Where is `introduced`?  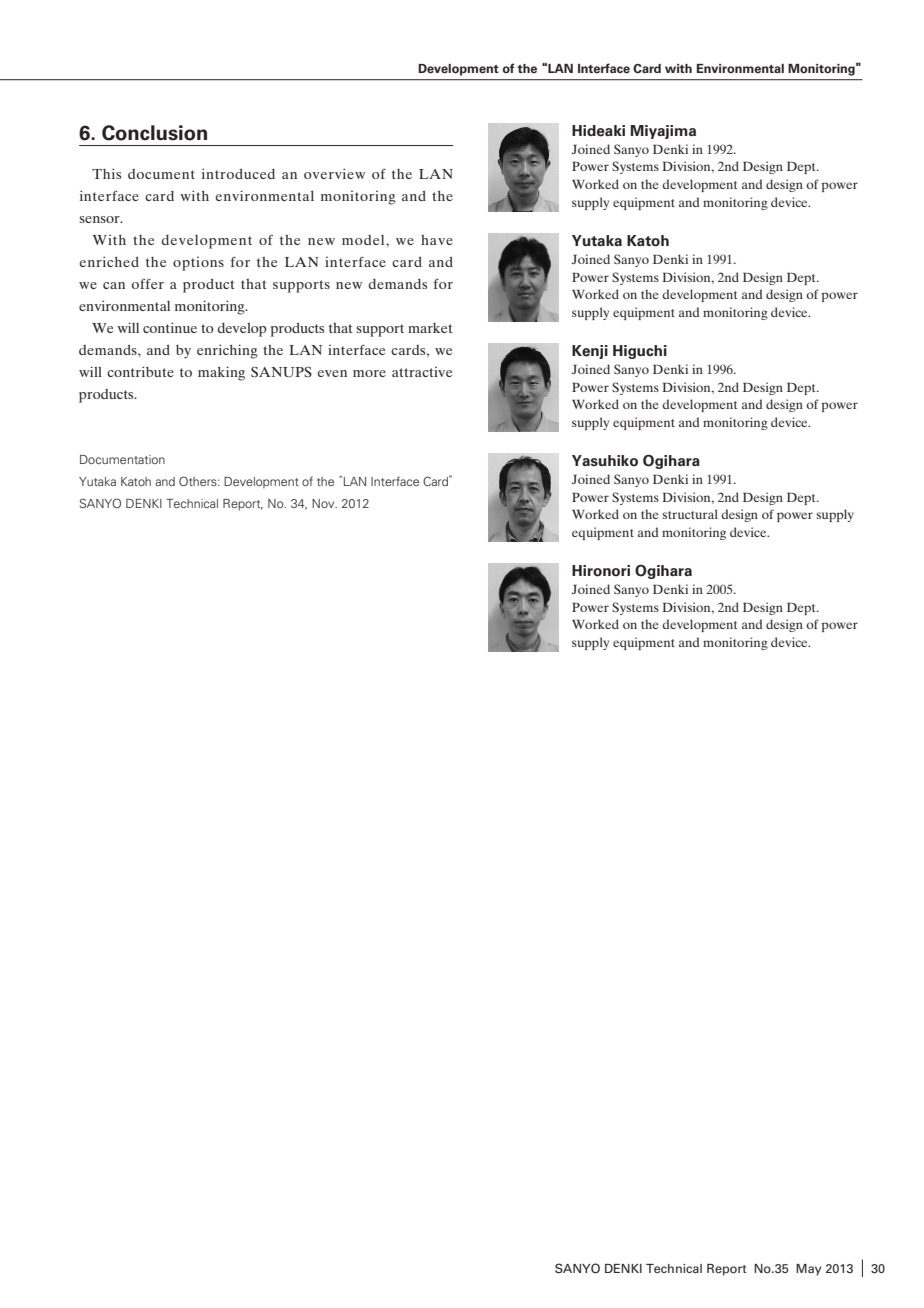 introduced is located at coordinates (238, 173).
